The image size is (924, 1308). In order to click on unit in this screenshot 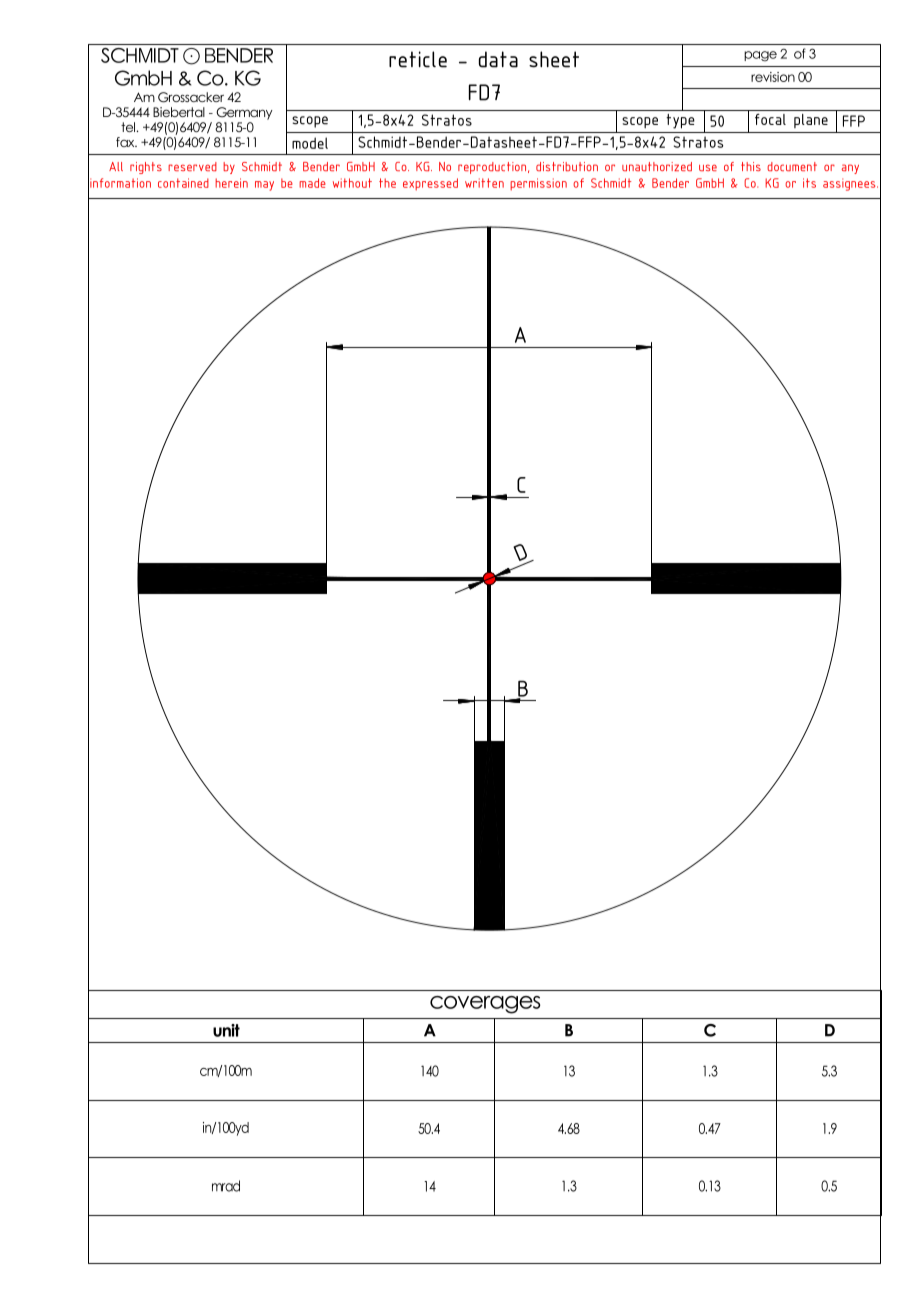, I will do `click(226, 1030)`.
